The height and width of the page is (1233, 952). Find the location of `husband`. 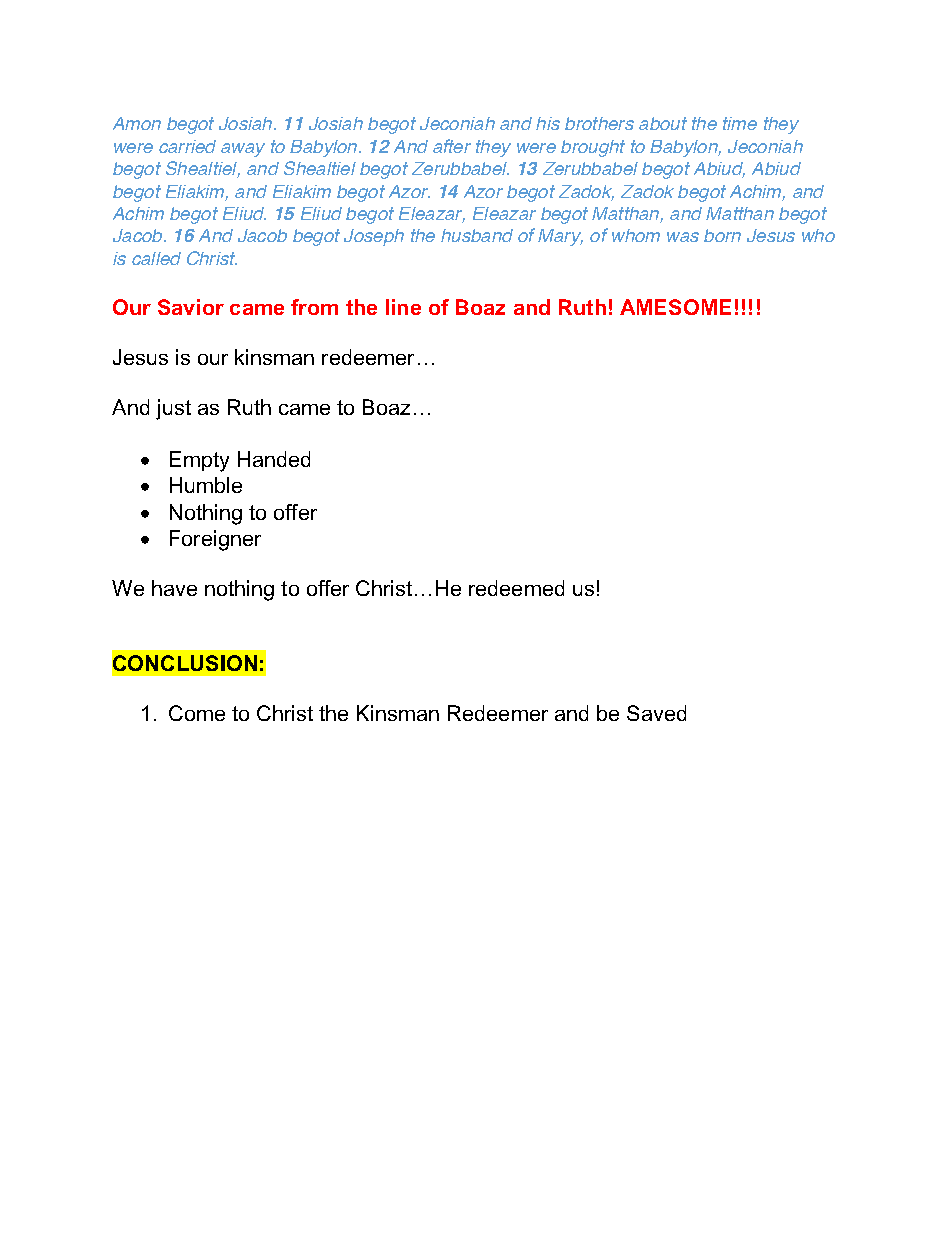

husband is located at coordinates (477, 235).
